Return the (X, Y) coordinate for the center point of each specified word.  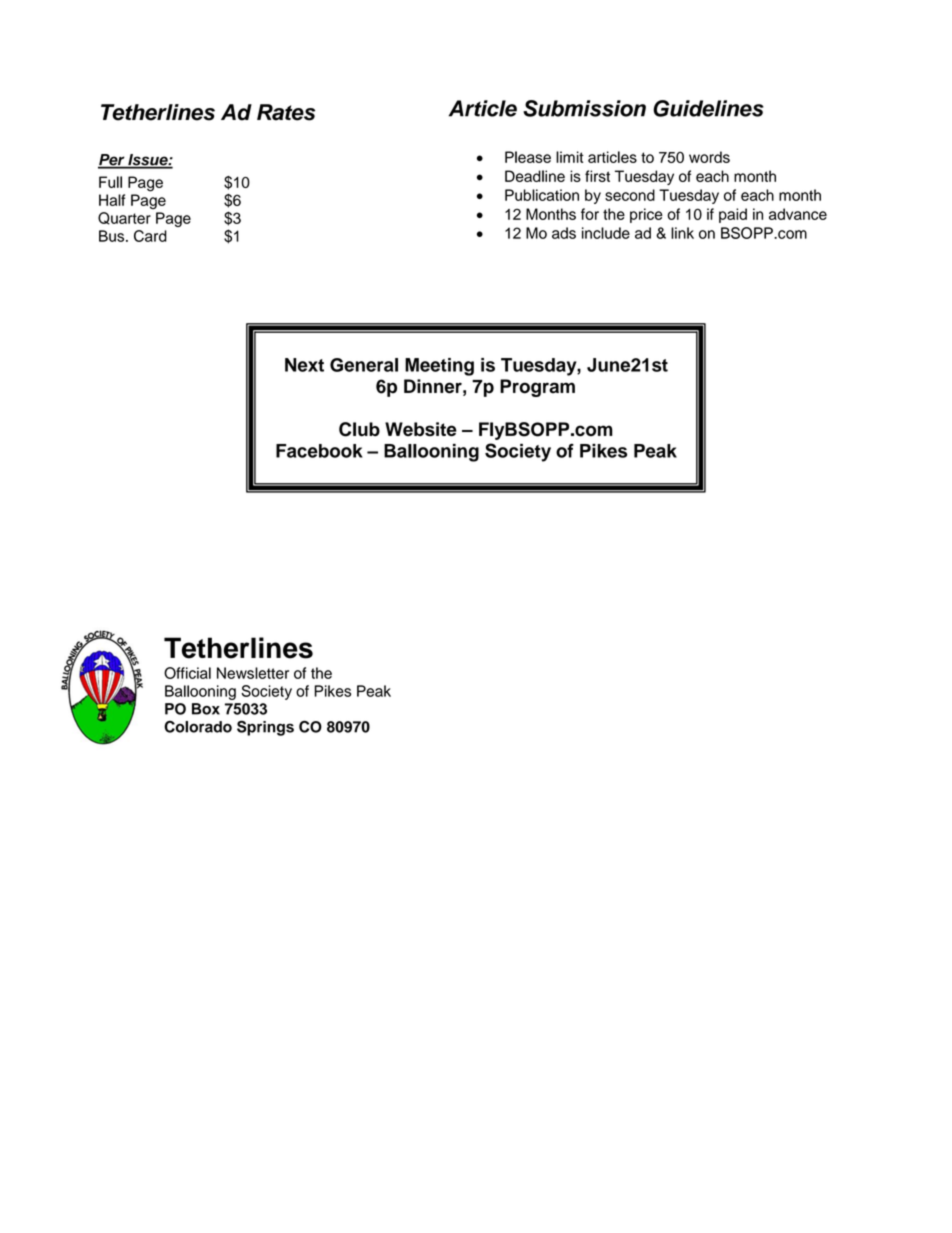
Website (421, 429)
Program (537, 388)
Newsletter (253, 673)
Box (206, 709)
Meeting (439, 367)
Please (528, 157)
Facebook (319, 451)
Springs (265, 728)
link (682, 233)
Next (304, 365)
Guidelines (708, 108)
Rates (286, 112)
